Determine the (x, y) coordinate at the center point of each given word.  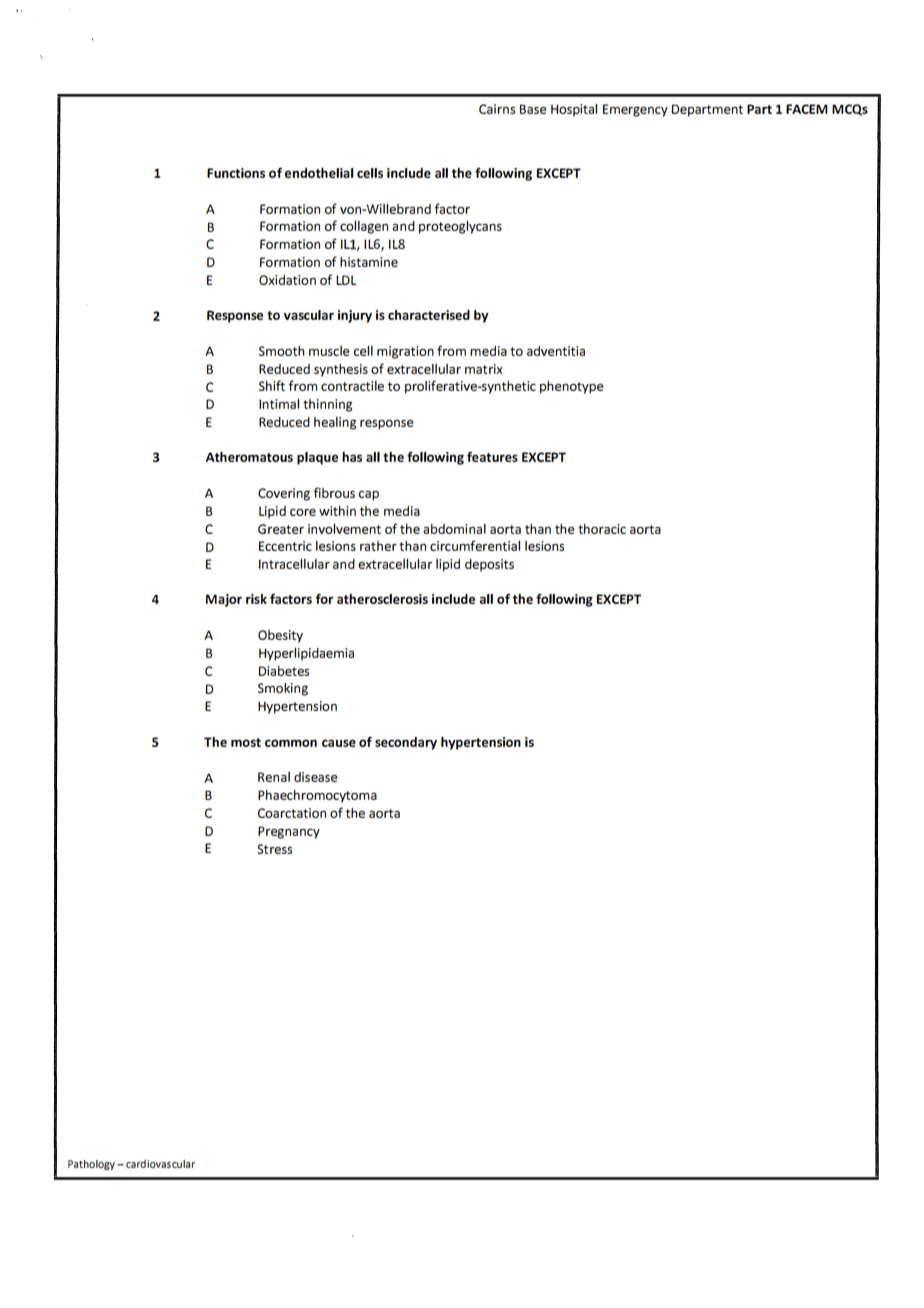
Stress (274, 849)
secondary (406, 743)
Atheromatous (249, 456)
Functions (236, 173)
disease (316, 777)
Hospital (574, 110)
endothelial (319, 172)
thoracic (602, 529)
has (352, 457)
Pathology (91, 1165)
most (246, 742)
